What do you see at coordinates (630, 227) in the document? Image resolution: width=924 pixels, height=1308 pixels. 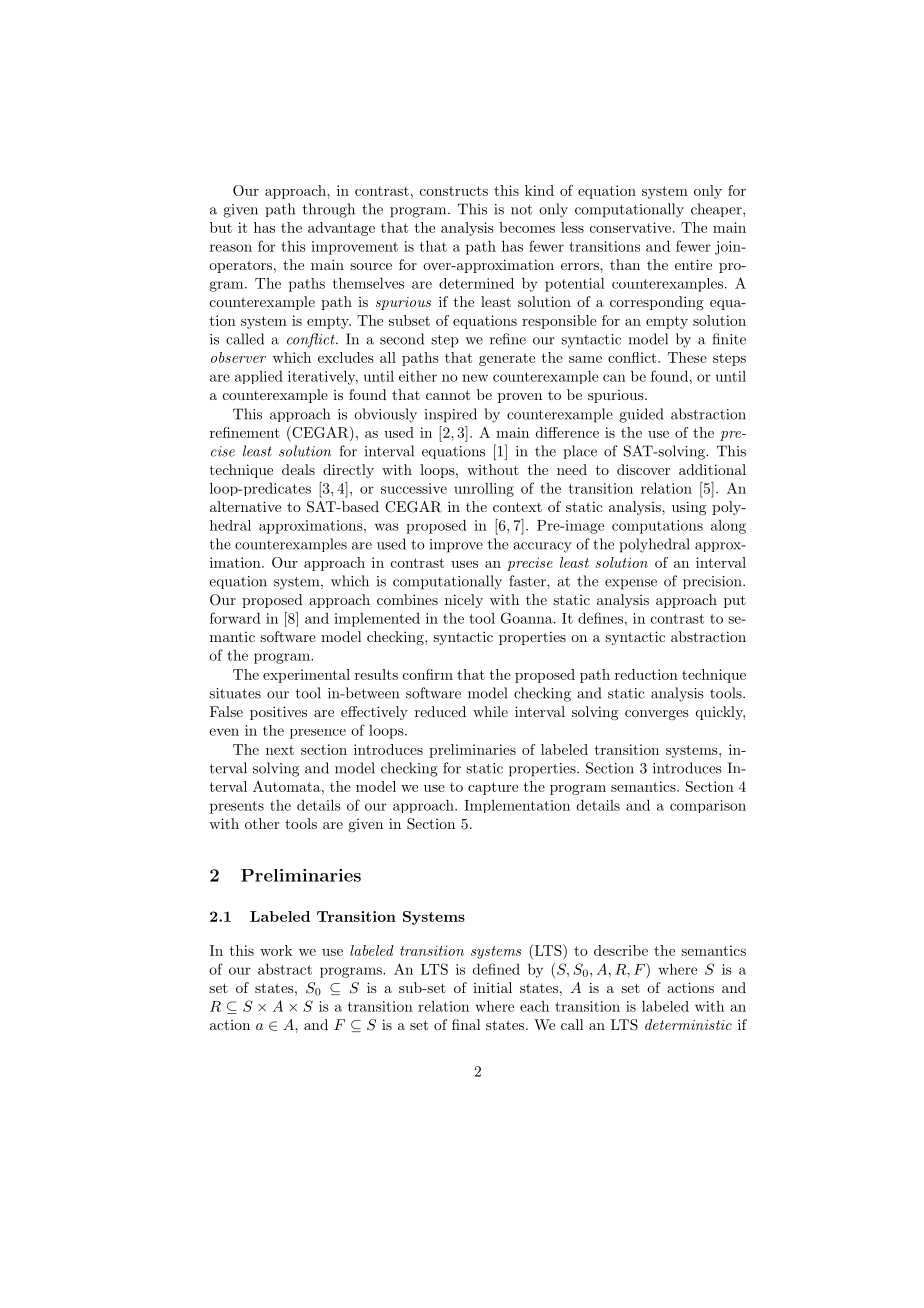 I see `conservative` at bounding box center [630, 227].
